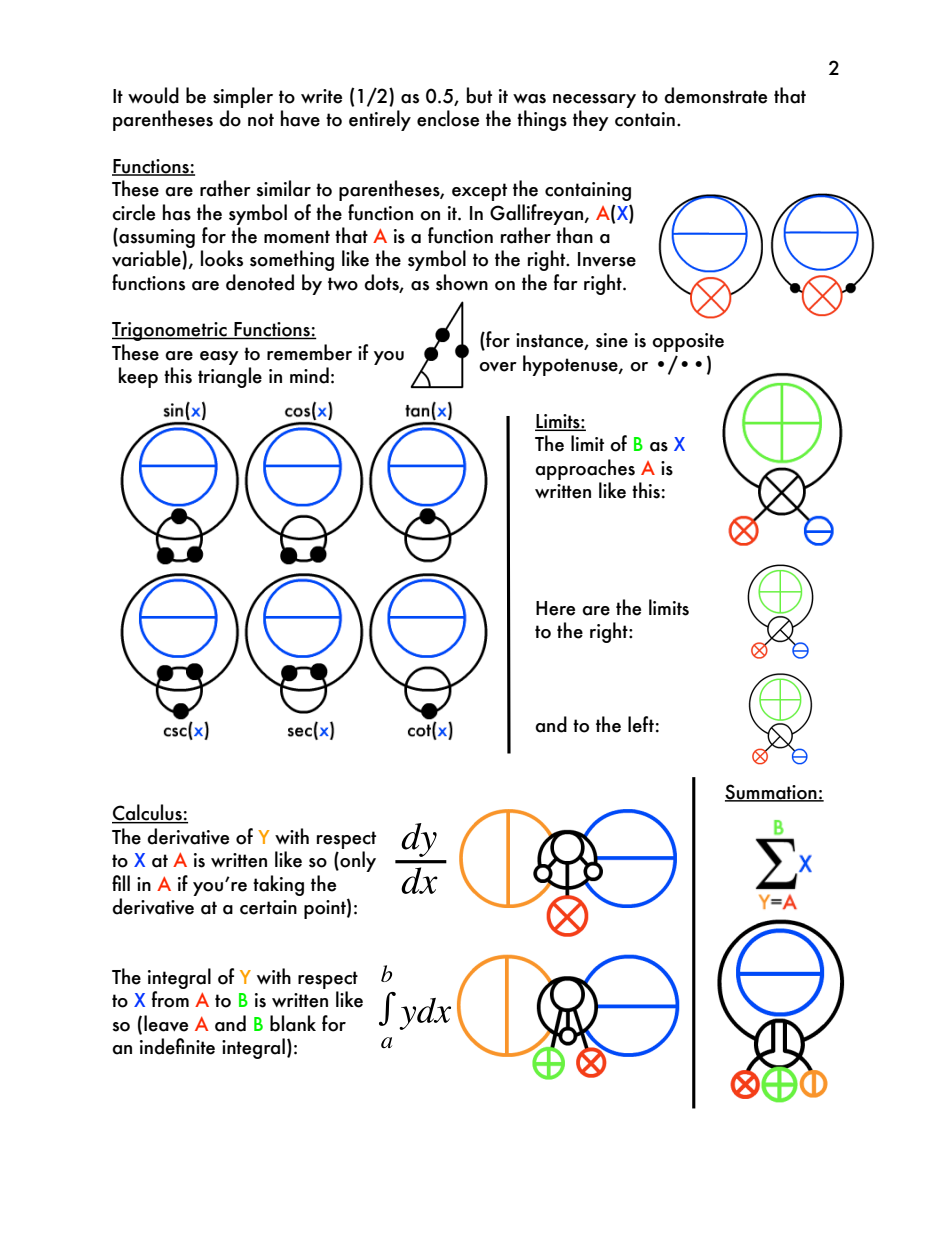 The height and width of the screenshot is (1233, 952). Describe the element at coordinates (243, 97) in the screenshot. I see `simpler` at that location.
